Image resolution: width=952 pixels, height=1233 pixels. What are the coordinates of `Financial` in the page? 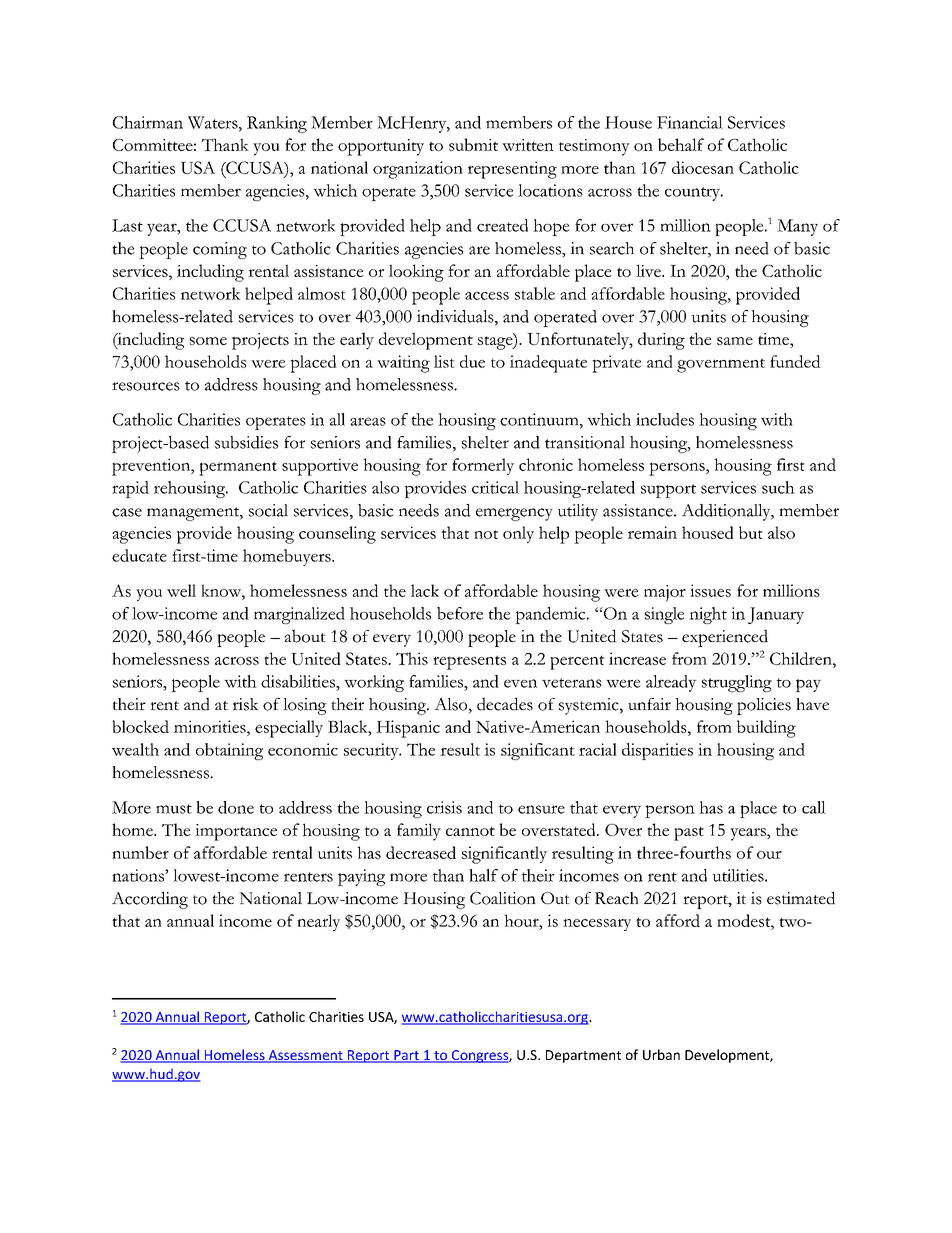 It's located at (690, 122).
